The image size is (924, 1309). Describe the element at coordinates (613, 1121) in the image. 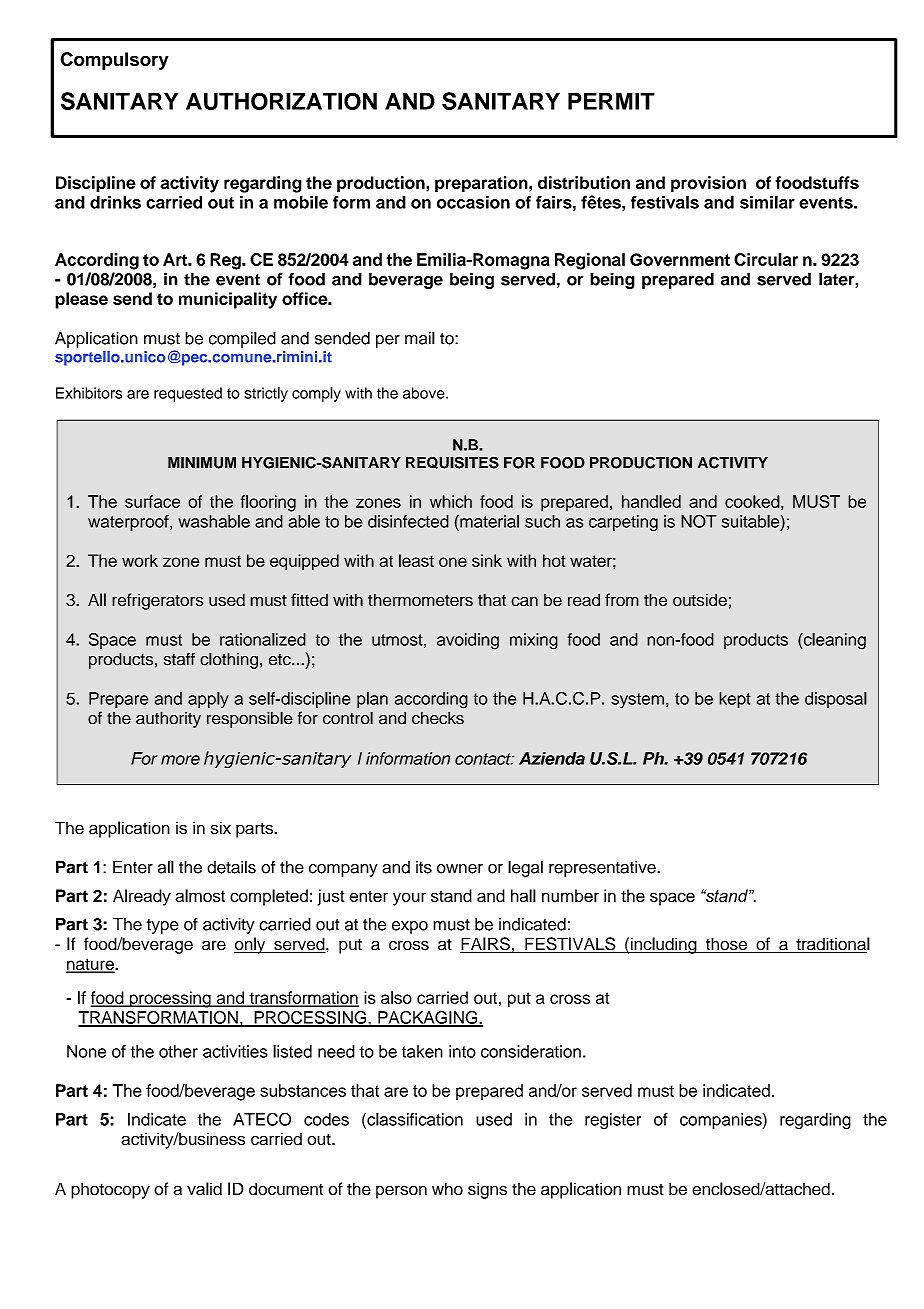

I see `register` at that location.
